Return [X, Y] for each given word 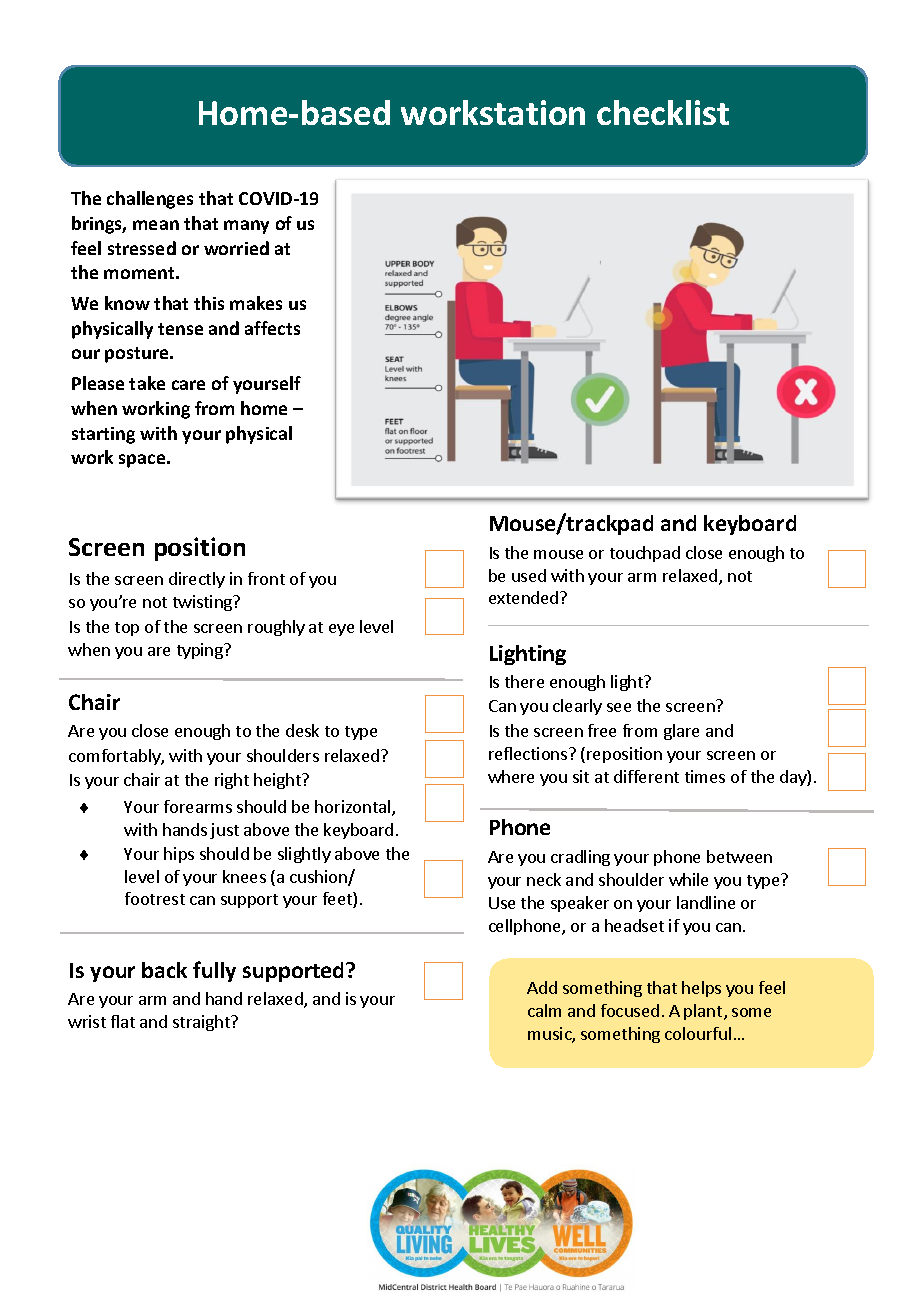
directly [197, 580]
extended [525, 597]
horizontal [354, 808]
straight [202, 1023]
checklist [663, 112]
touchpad [645, 554]
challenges [150, 200]
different [646, 776]
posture [138, 355]
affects [272, 328]
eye [341, 630]
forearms [198, 806]
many [246, 227]
